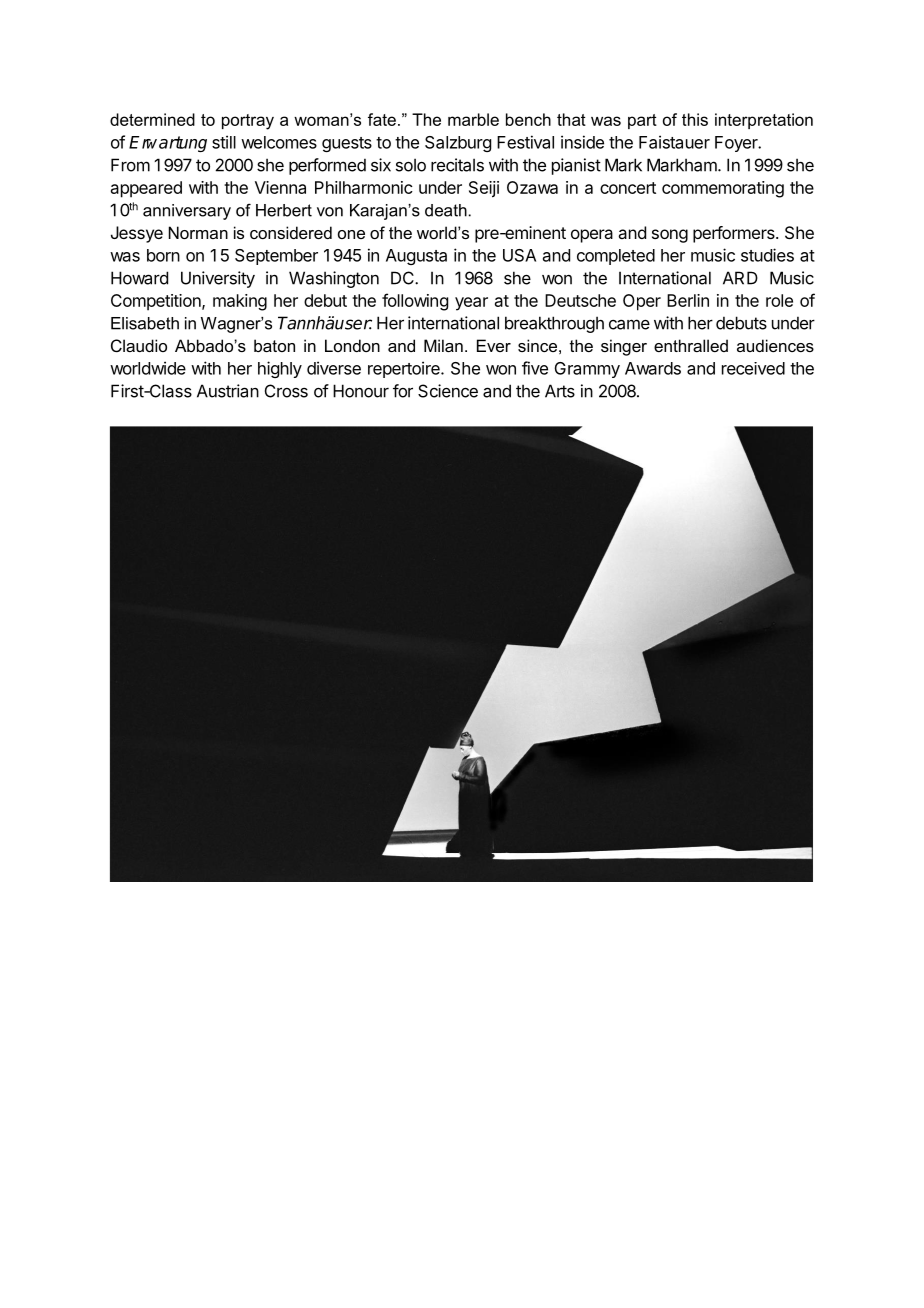 This image has width=924, height=1308. What do you see at coordinates (416, 257) in the image?
I see `Augusta` at bounding box center [416, 257].
